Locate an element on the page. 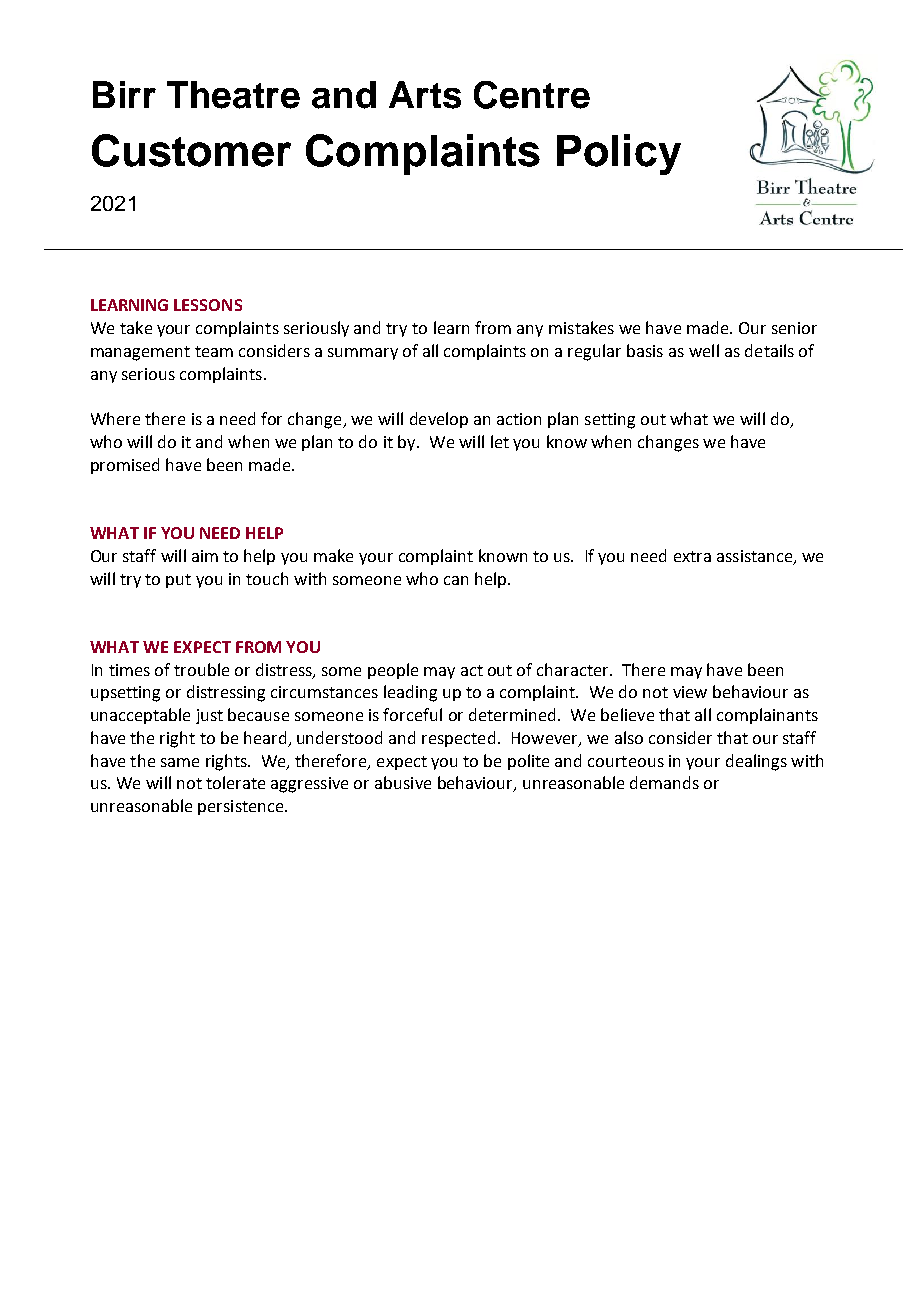  promised is located at coordinates (125, 466).
